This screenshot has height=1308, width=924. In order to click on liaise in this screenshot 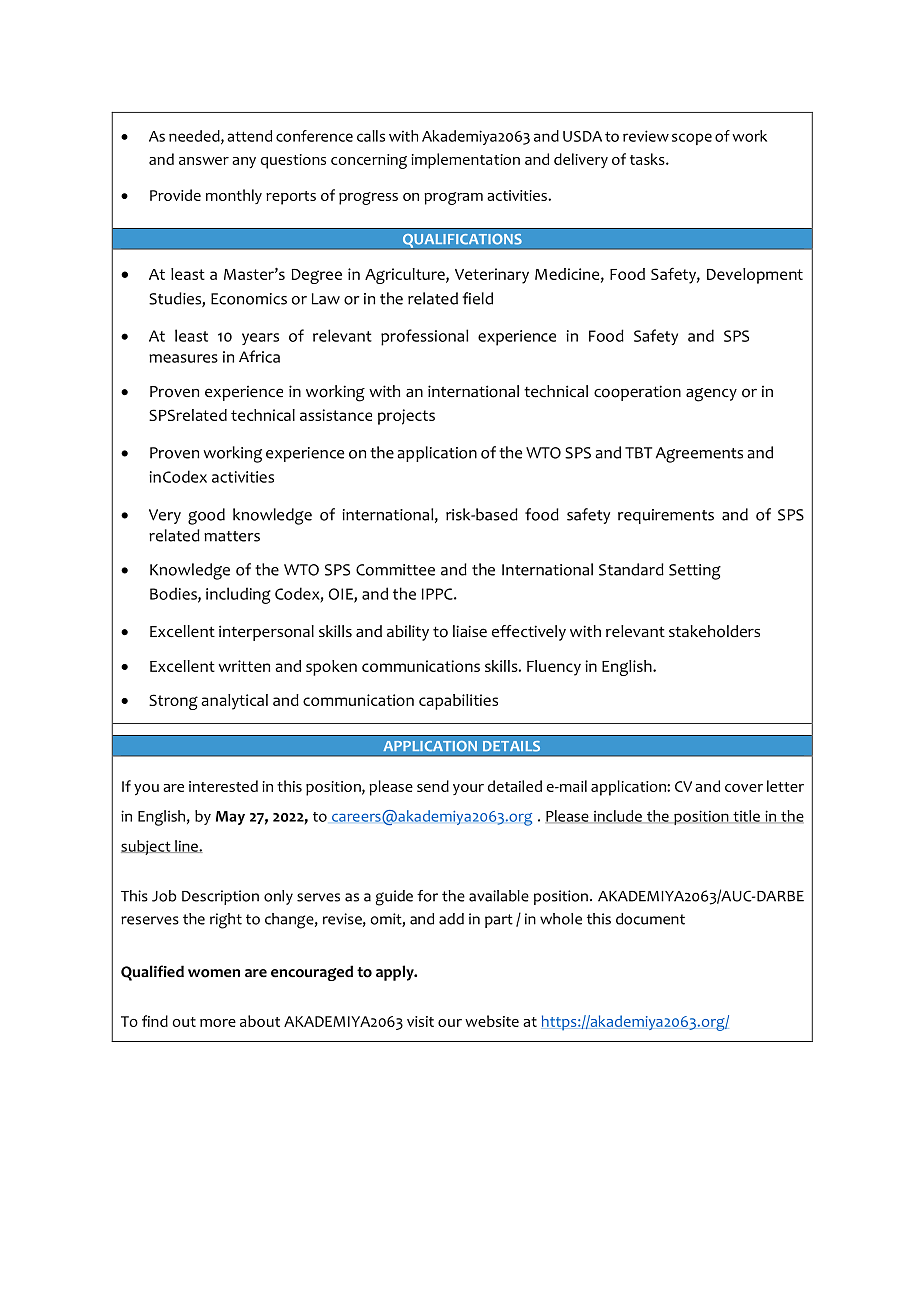, I will do `click(470, 631)`.
